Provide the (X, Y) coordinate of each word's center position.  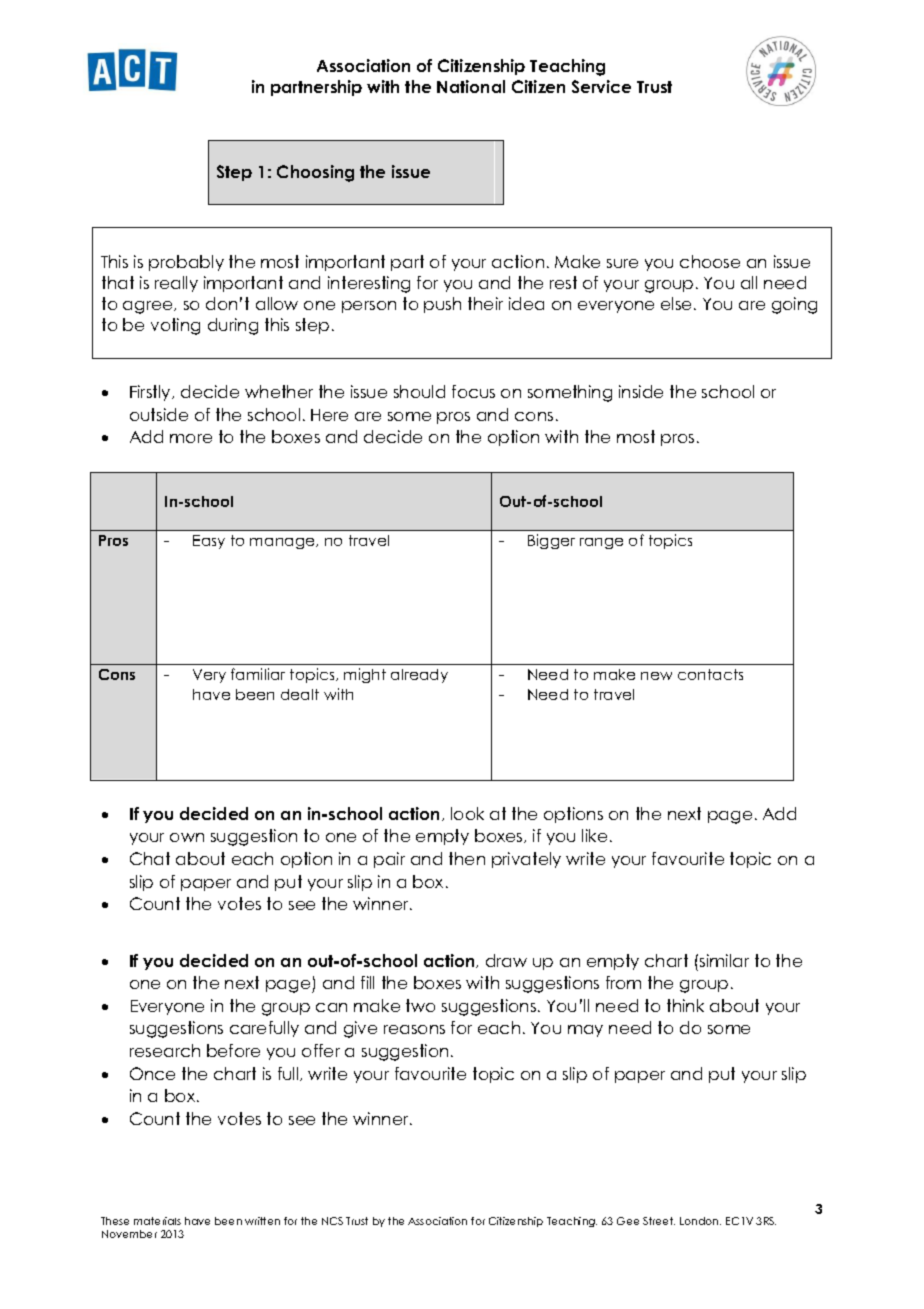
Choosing (315, 173)
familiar (258, 674)
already (419, 676)
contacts (710, 674)
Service (601, 86)
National (471, 86)
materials (157, 1221)
